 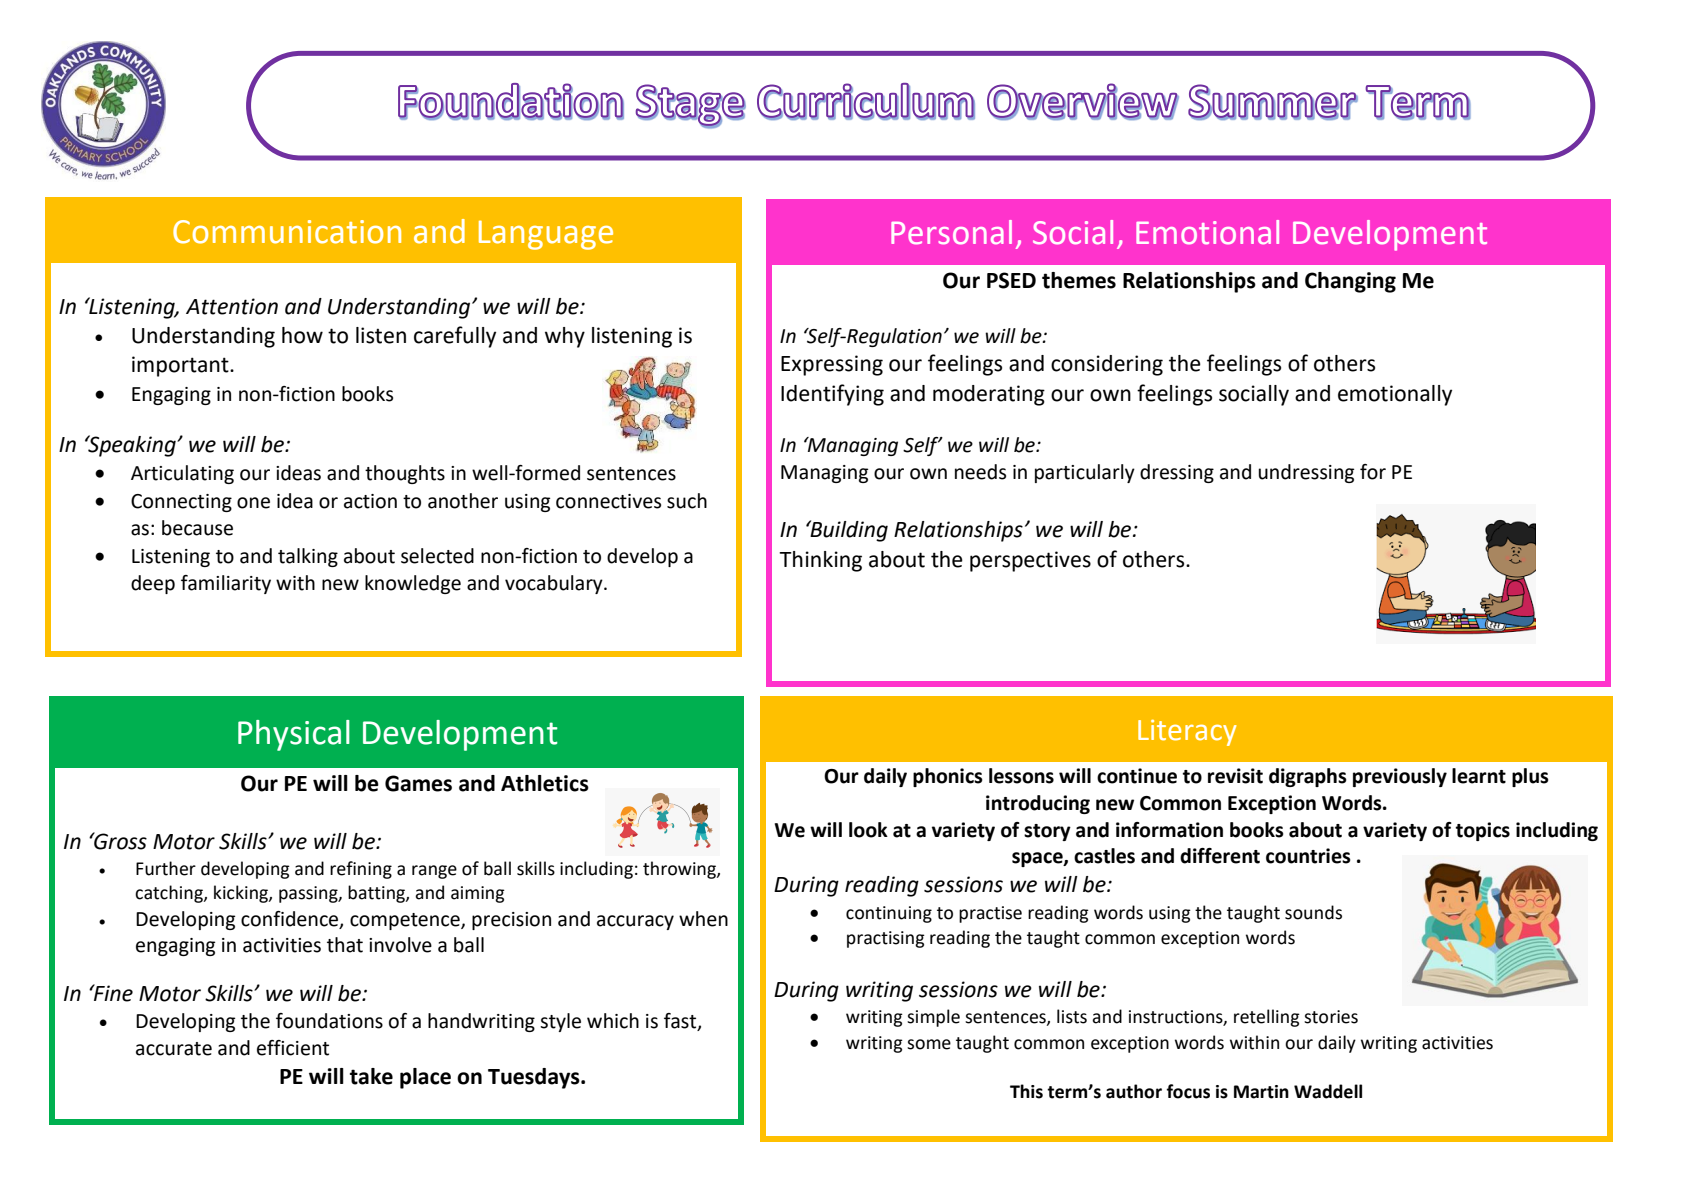 I want to click on Personal, so click(x=951, y=232).
